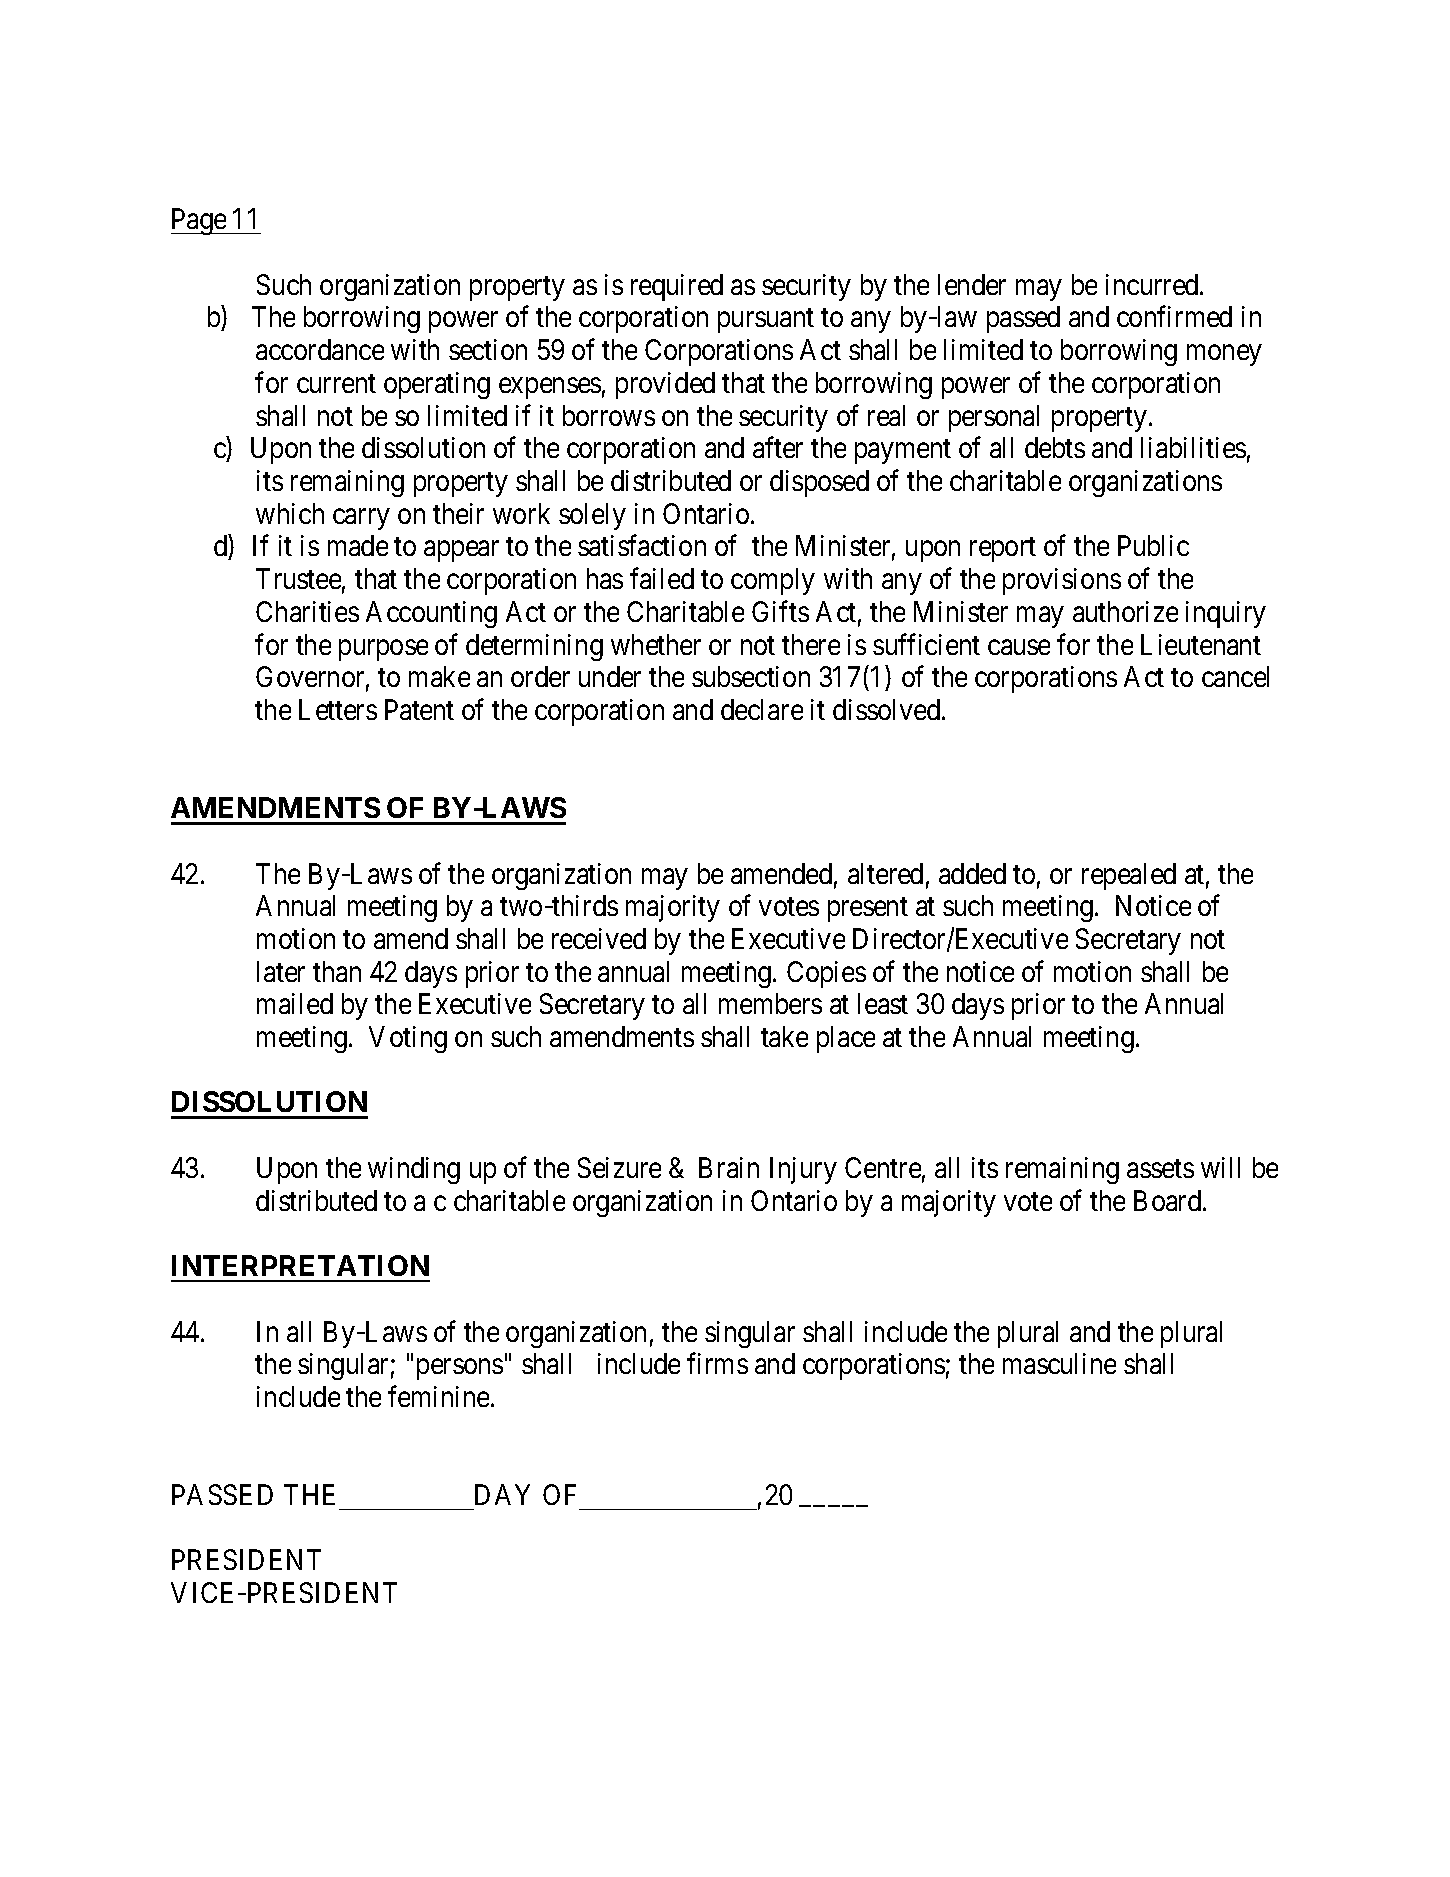  Describe the element at coordinates (438, 1396) in the document. I see `feminine` at that location.
